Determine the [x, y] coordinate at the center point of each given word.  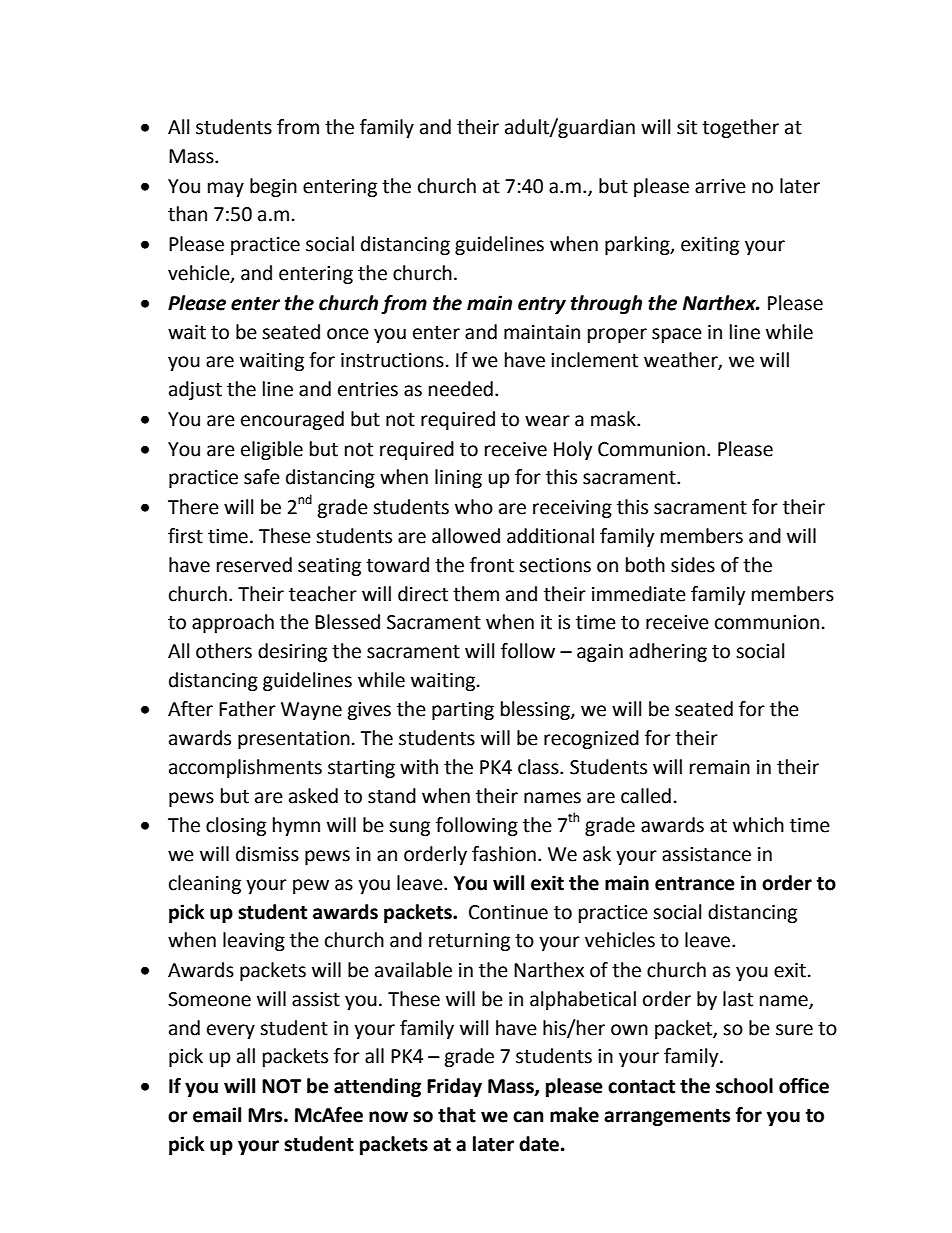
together [740, 128]
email [217, 1115]
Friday [454, 1087]
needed [461, 389]
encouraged [292, 420]
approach [233, 623]
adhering [668, 652]
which [758, 825]
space [677, 335]
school [744, 1086]
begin [273, 187]
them [476, 594]
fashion [504, 854]
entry [542, 305]
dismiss [267, 854]
